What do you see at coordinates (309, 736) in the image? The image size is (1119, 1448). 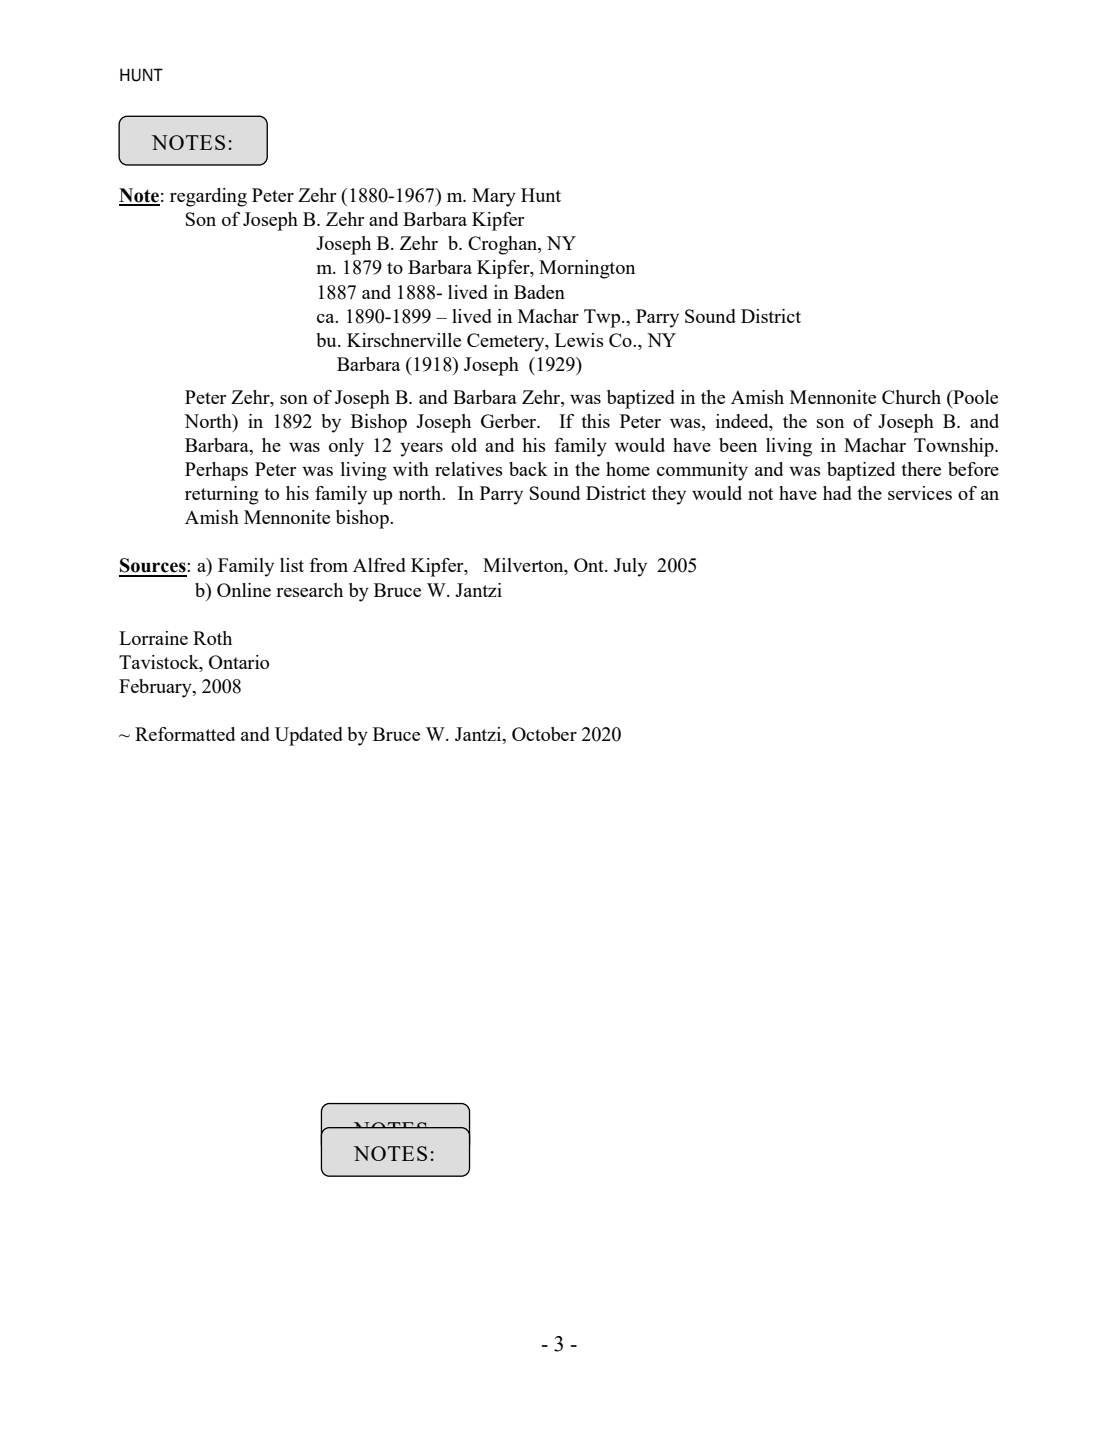 I see `Updated` at bounding box center [309, 736].
